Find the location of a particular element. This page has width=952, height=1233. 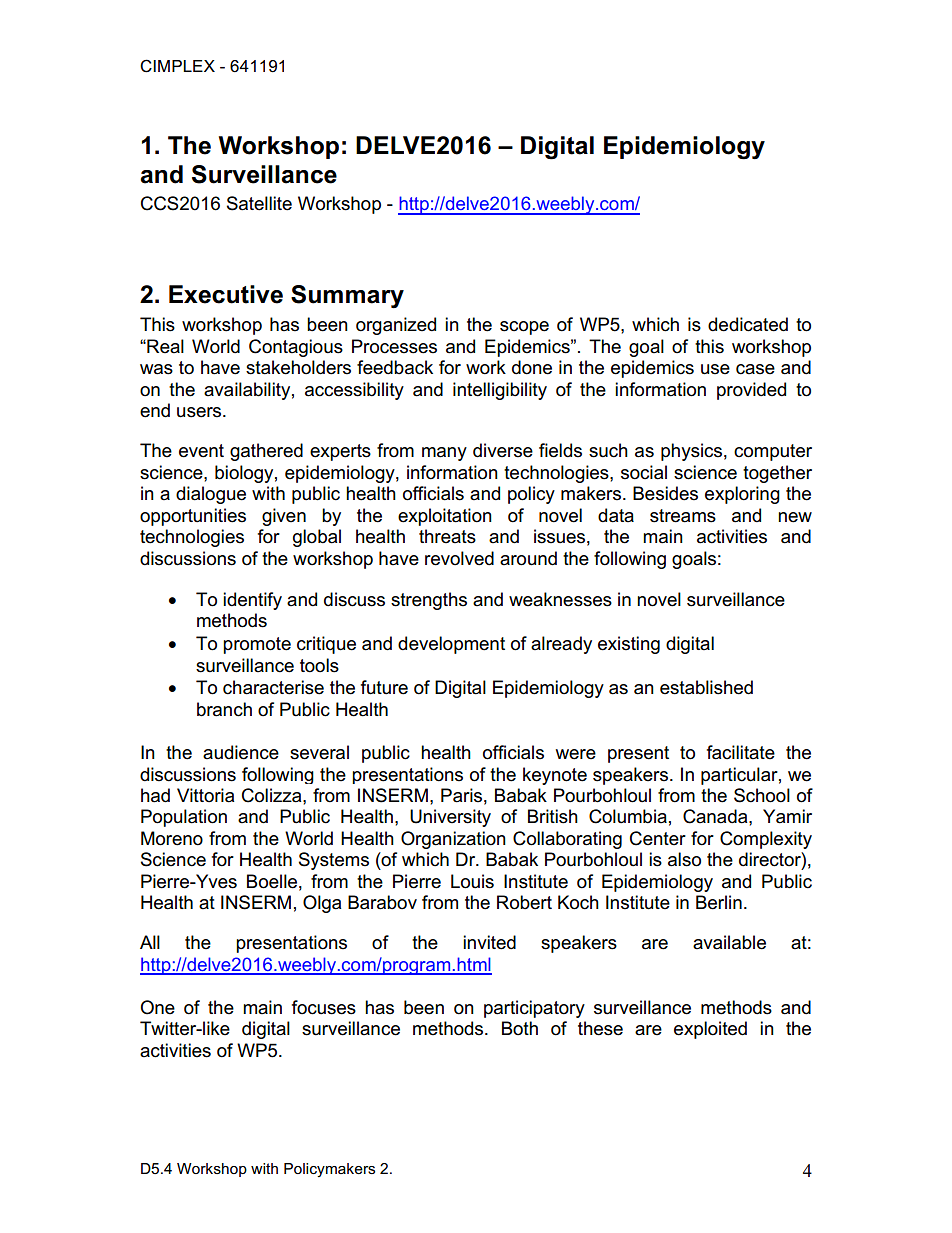

development is located at coordinates (451, 645).
